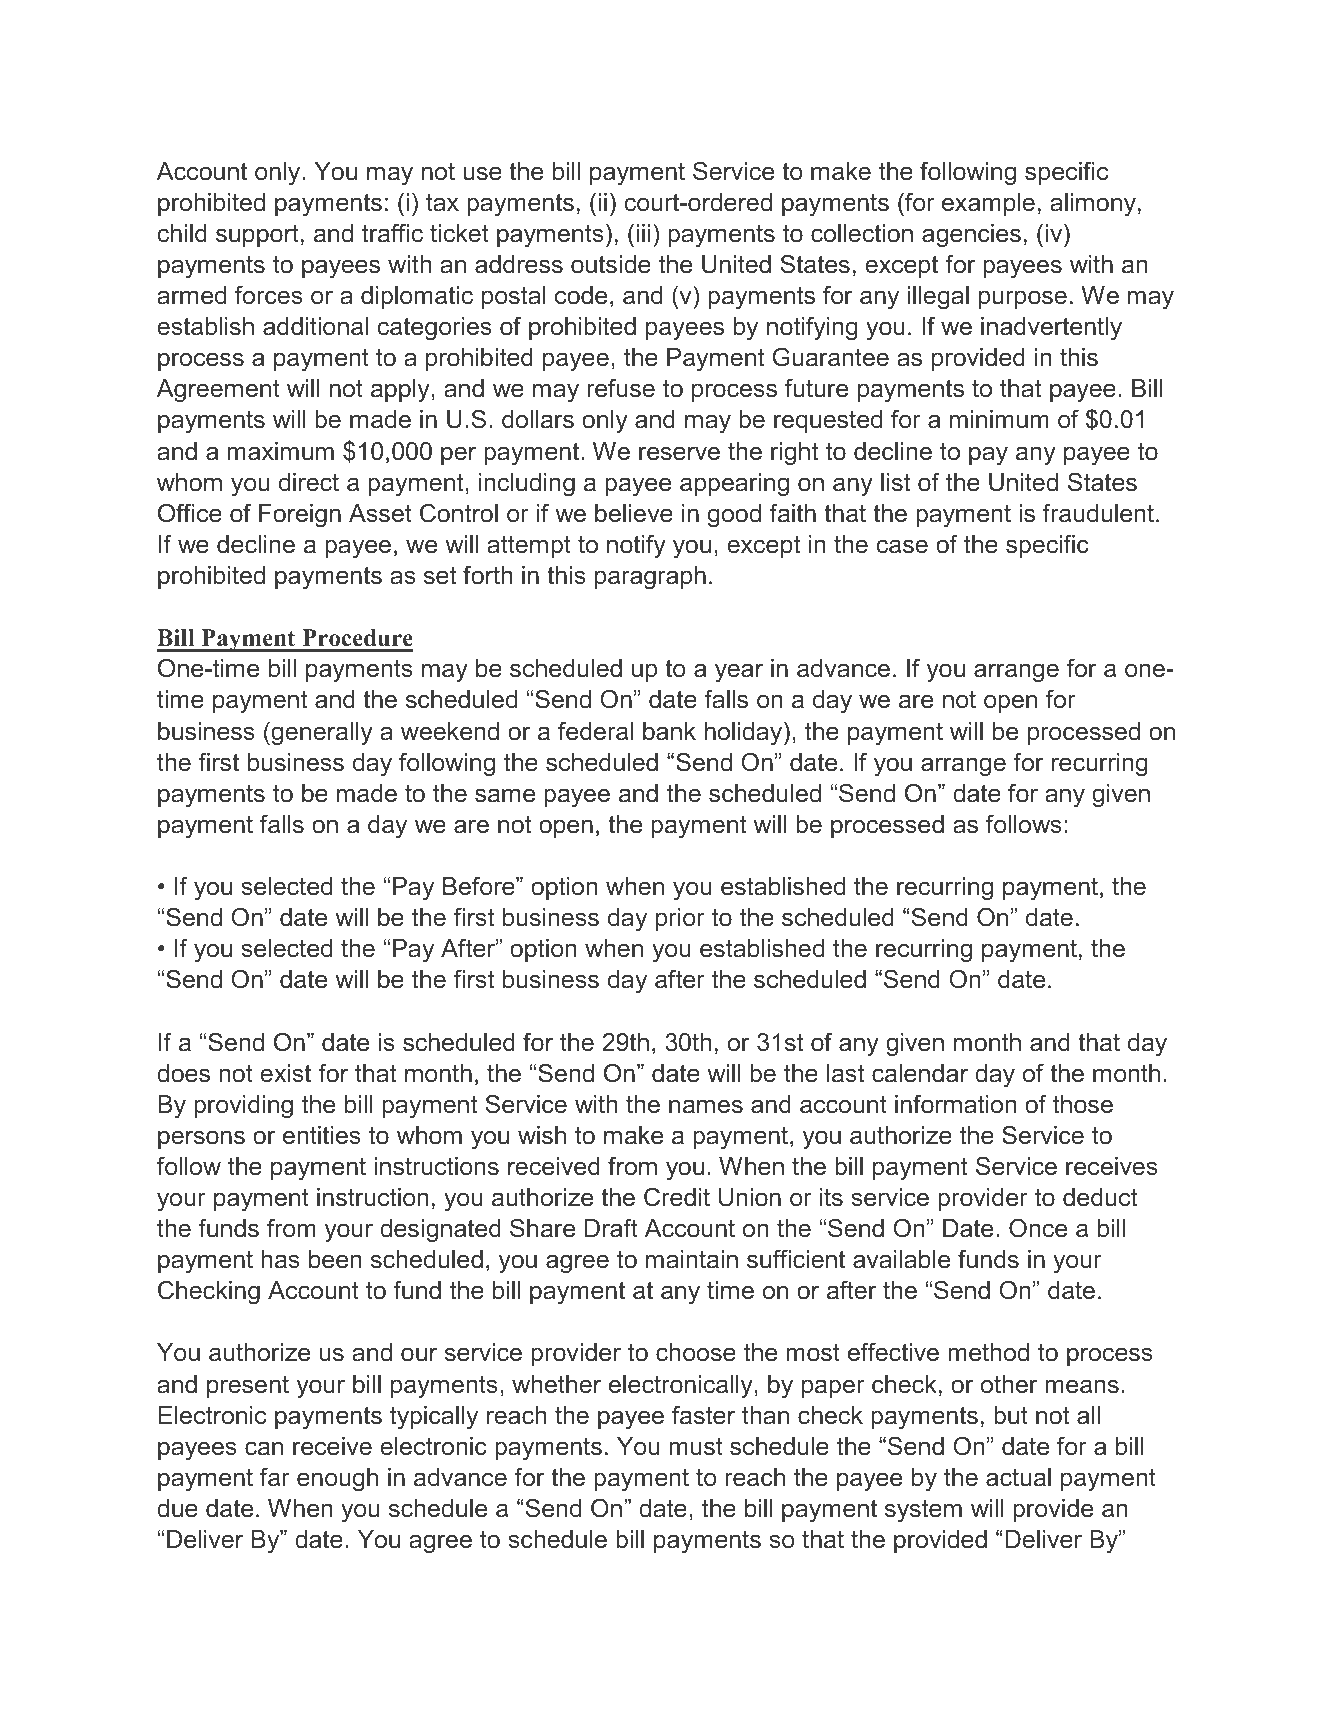 This screenshot has width=1334, height=1726. I want to click on agencies, so click(971, 236).
